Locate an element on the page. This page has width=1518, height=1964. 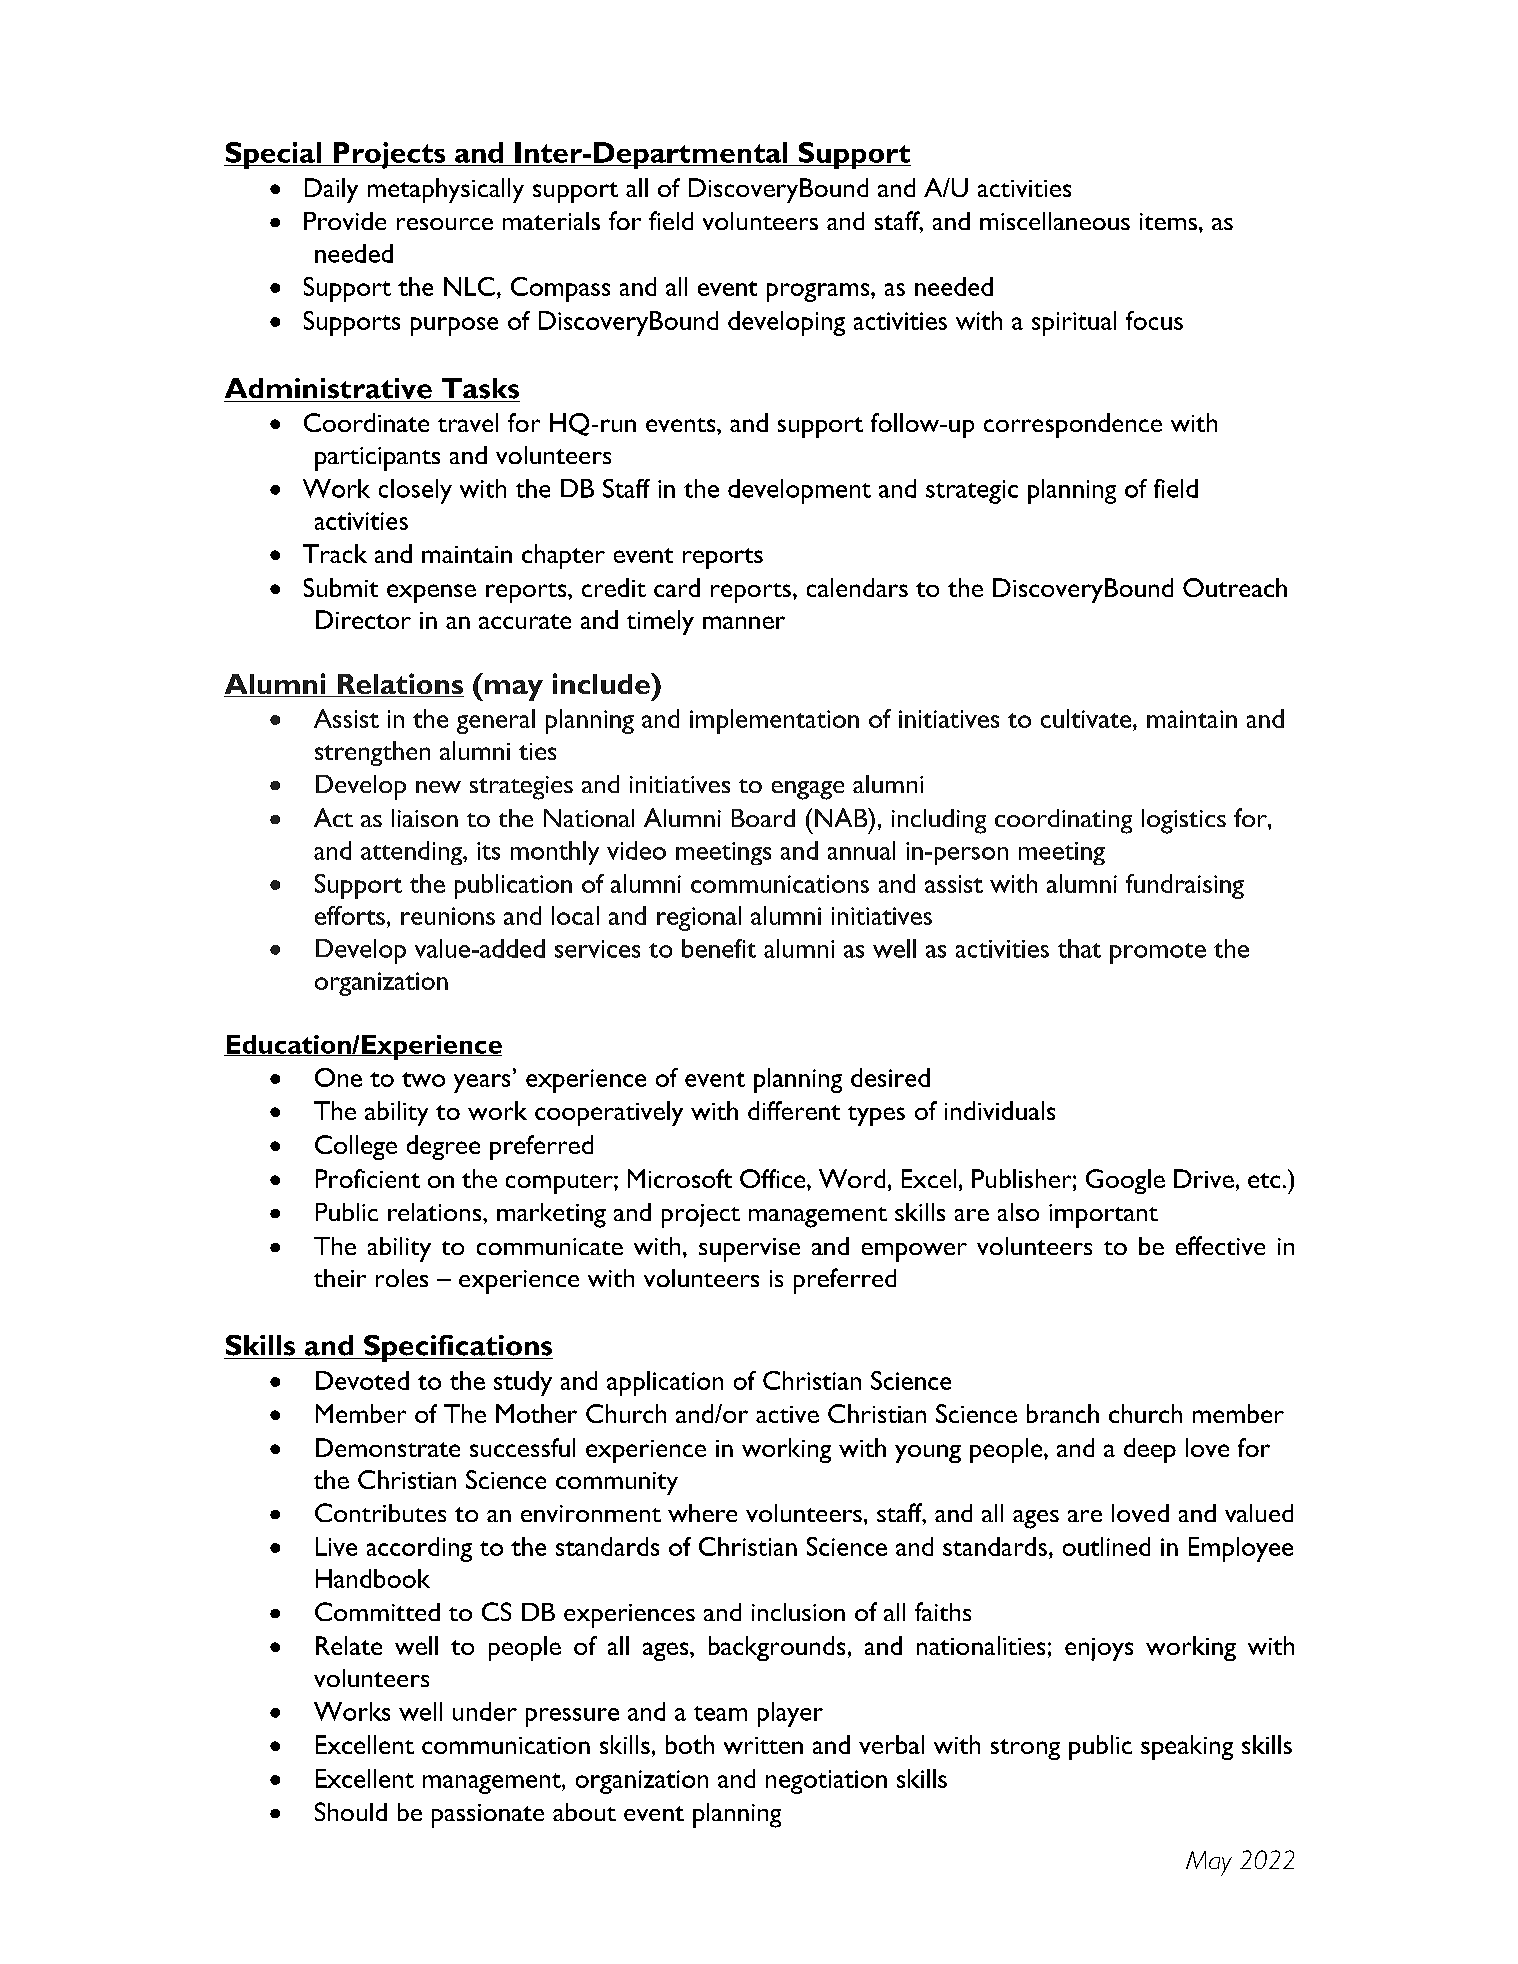
benefit is located at coordinates (719, 948).
